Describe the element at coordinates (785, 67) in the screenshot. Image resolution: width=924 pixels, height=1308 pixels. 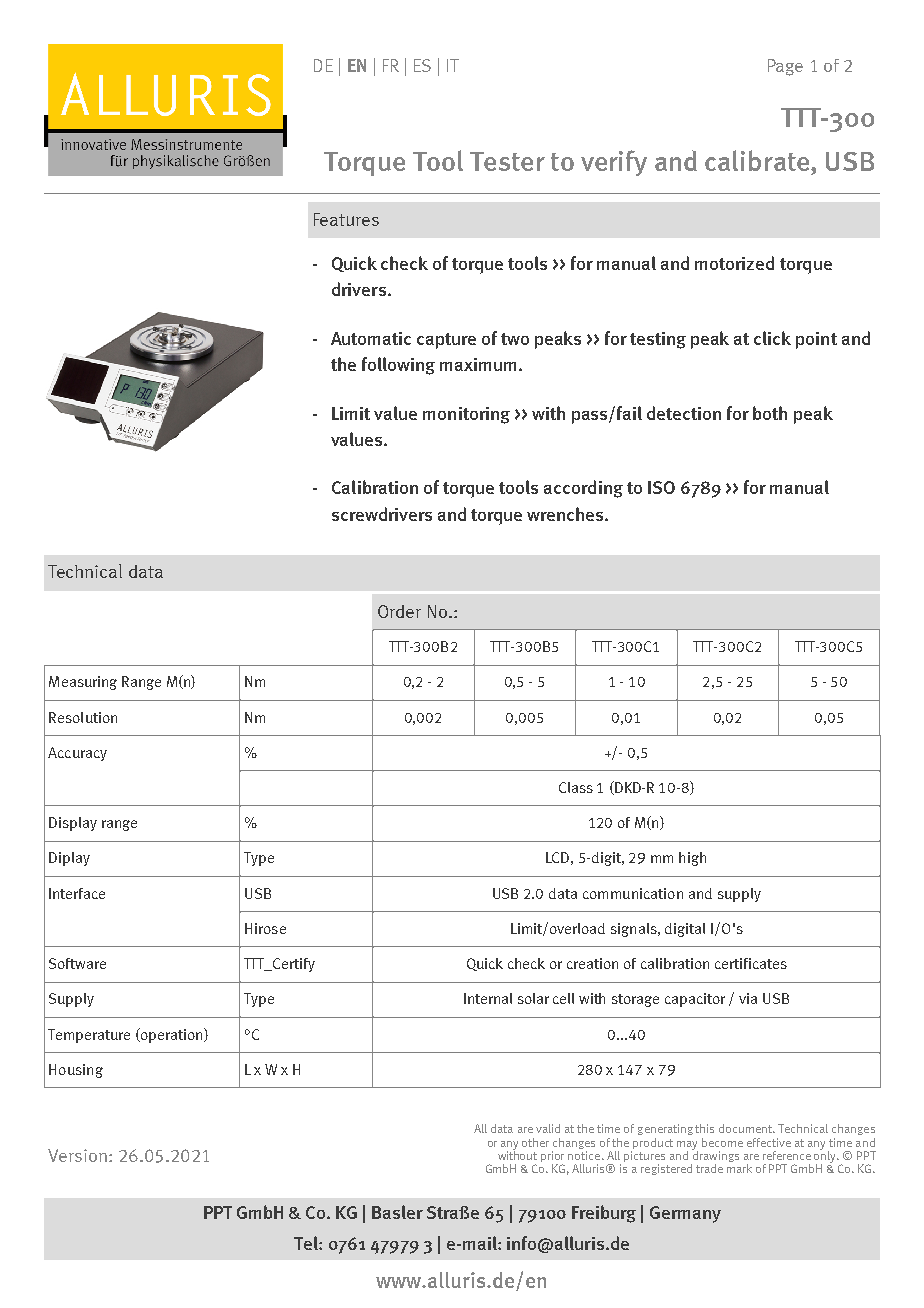
I see `Page` at that location.
